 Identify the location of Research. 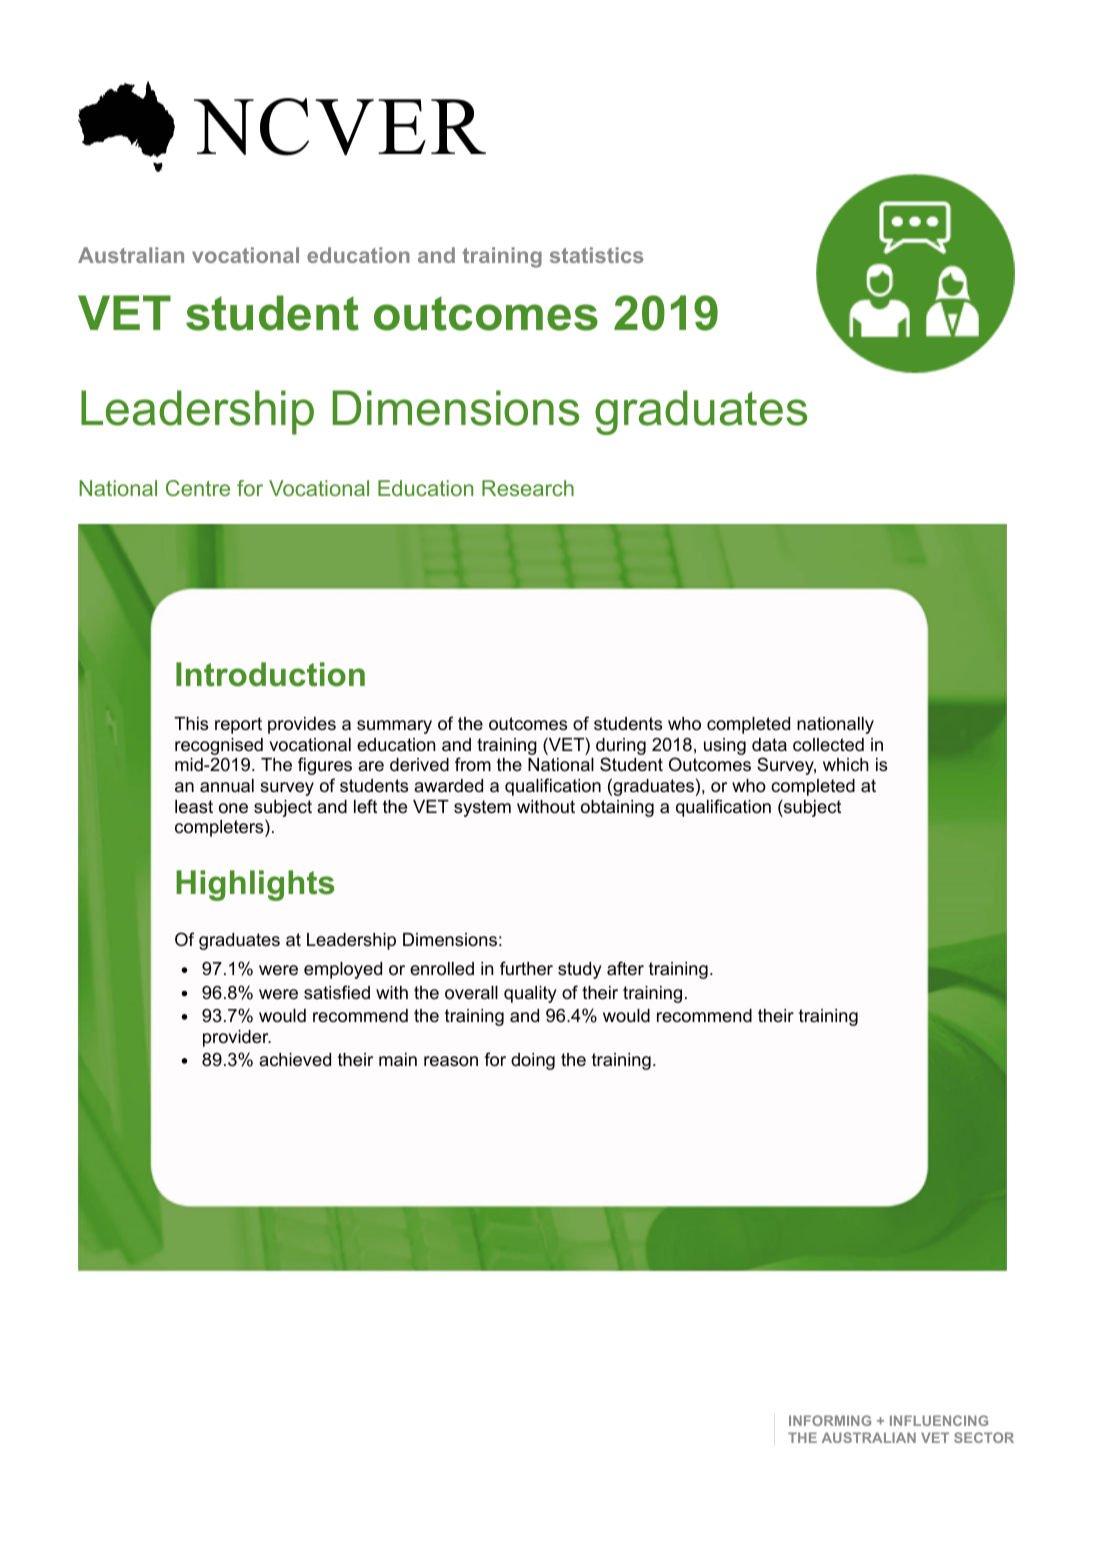
(528, 488).
